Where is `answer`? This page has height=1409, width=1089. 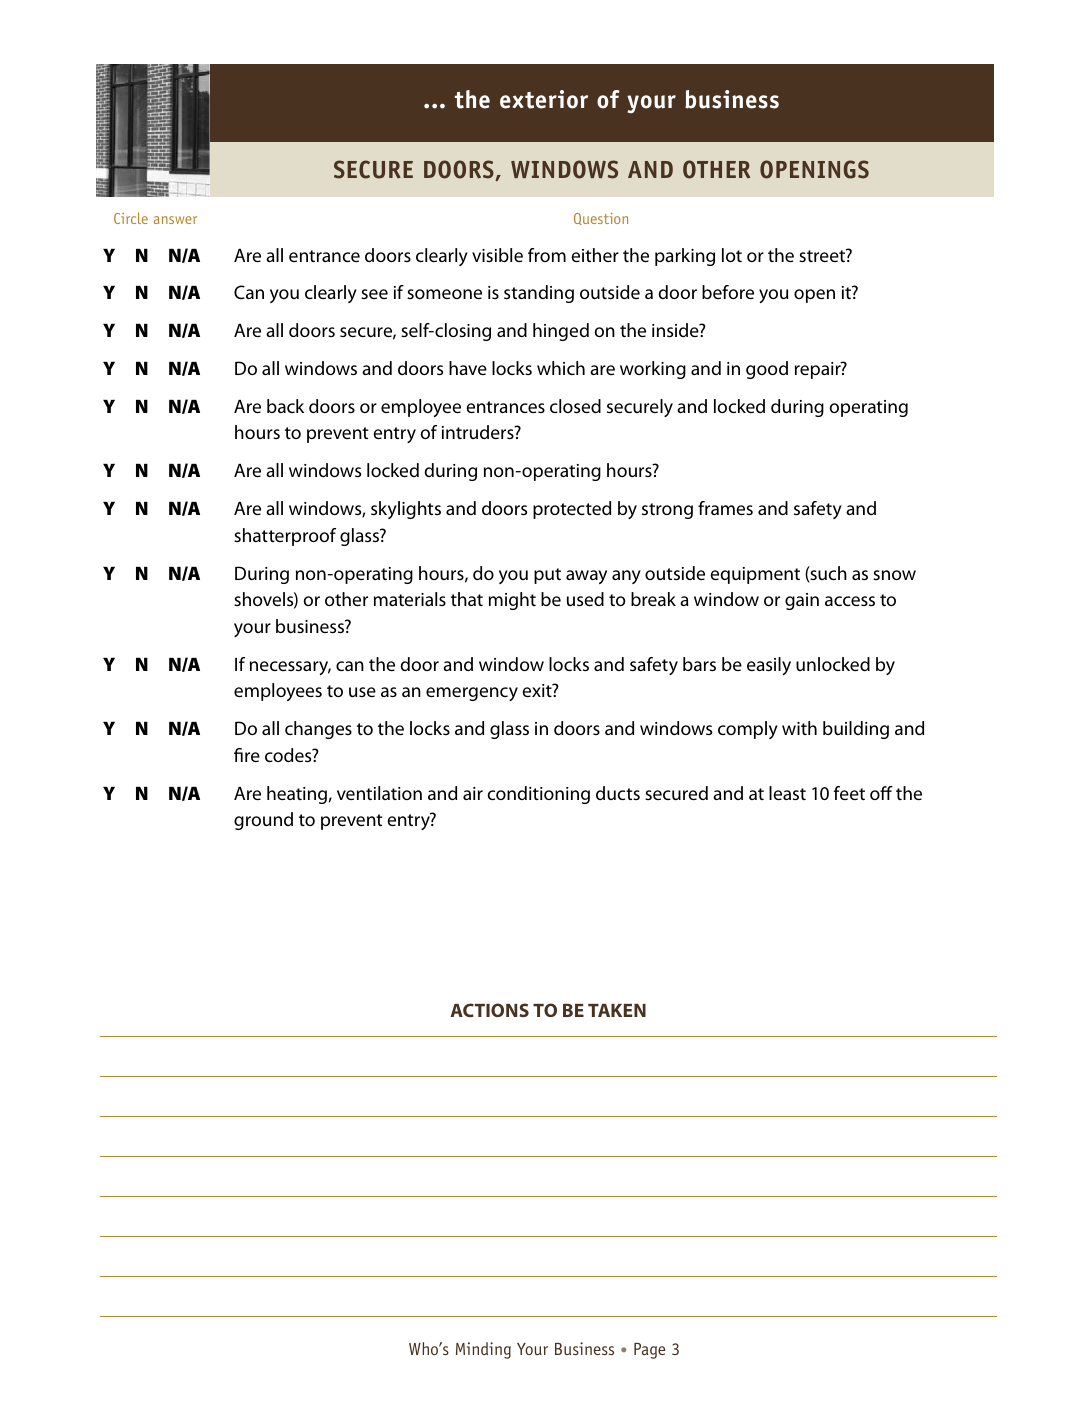 answer is located at coordinates (175, 220).
